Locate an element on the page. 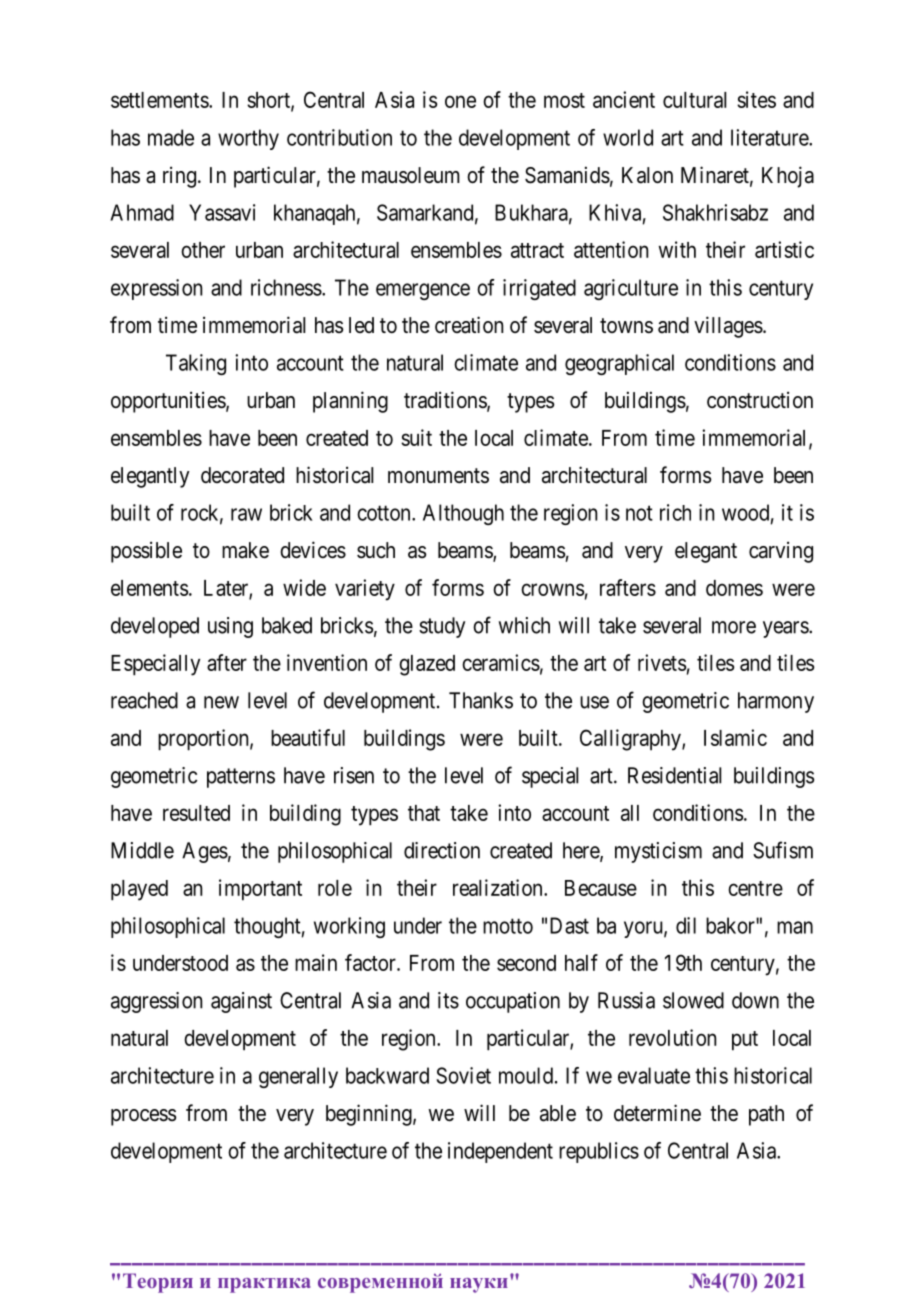  using is located at coordinates (230, 627).
